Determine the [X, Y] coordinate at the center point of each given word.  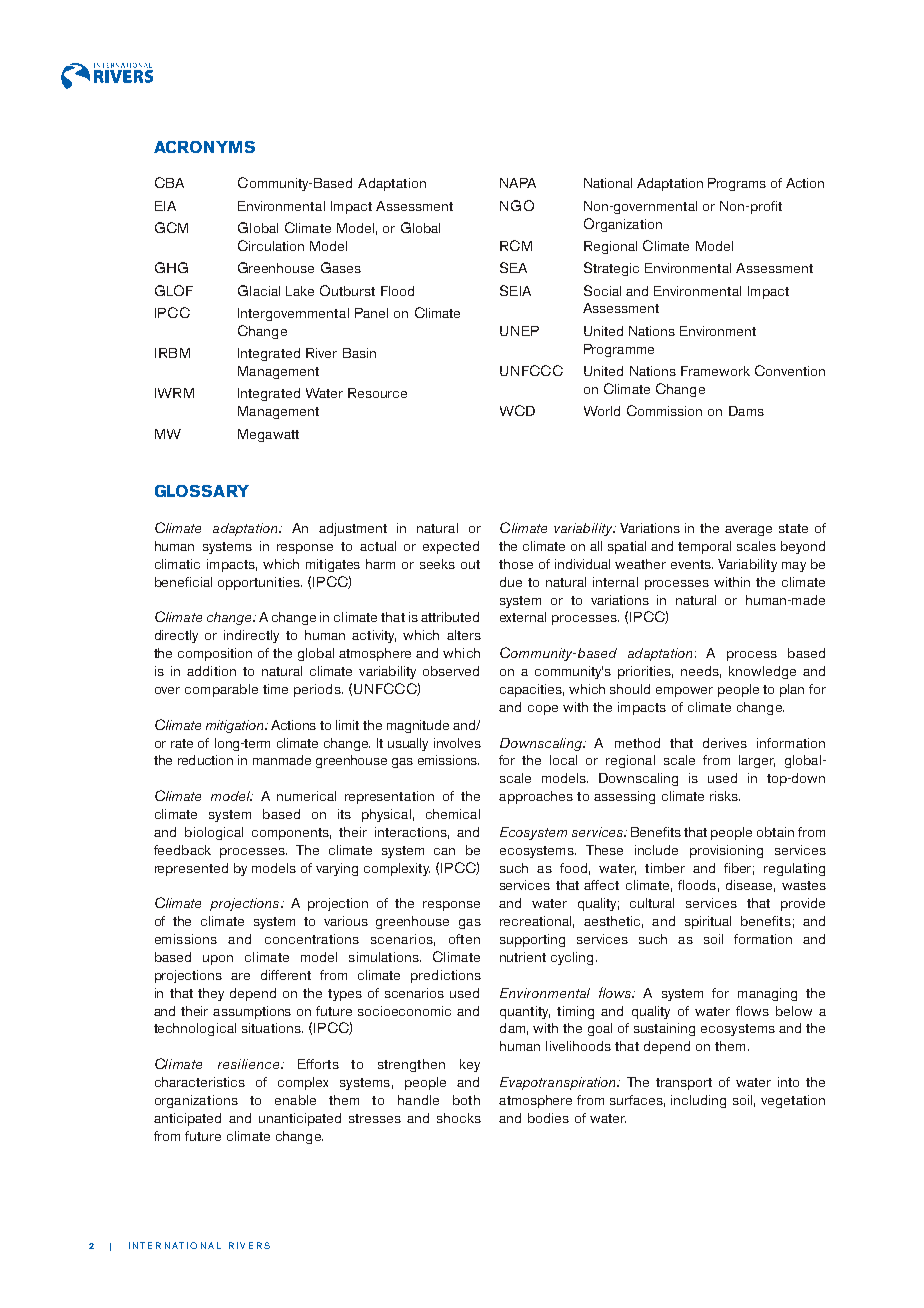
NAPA [518, 183]
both [466, 1100]
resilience [250, 1064]
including [698, 1101]
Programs [737, 184]
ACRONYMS [204, 147]
